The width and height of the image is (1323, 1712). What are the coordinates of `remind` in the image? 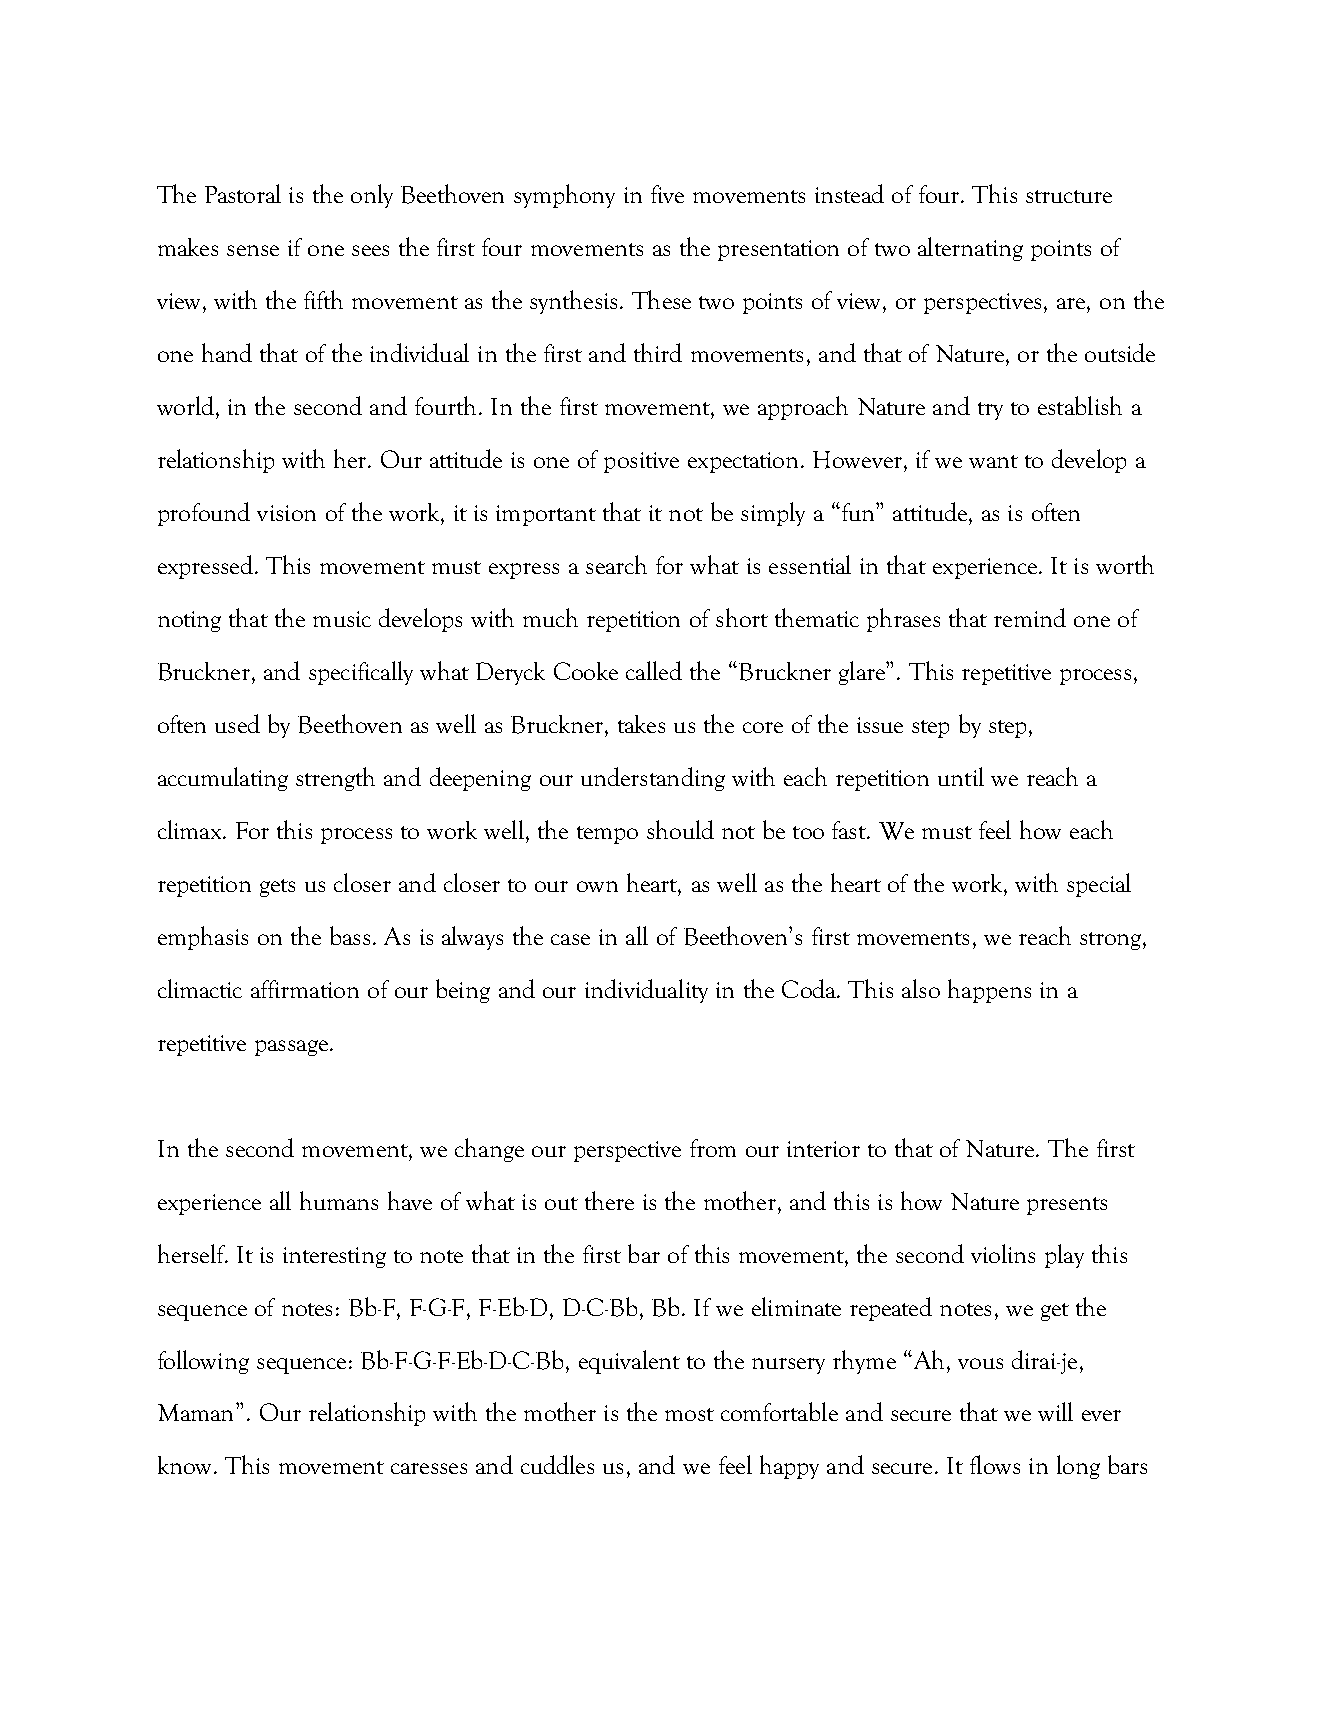 It's located at (1030, 617).
